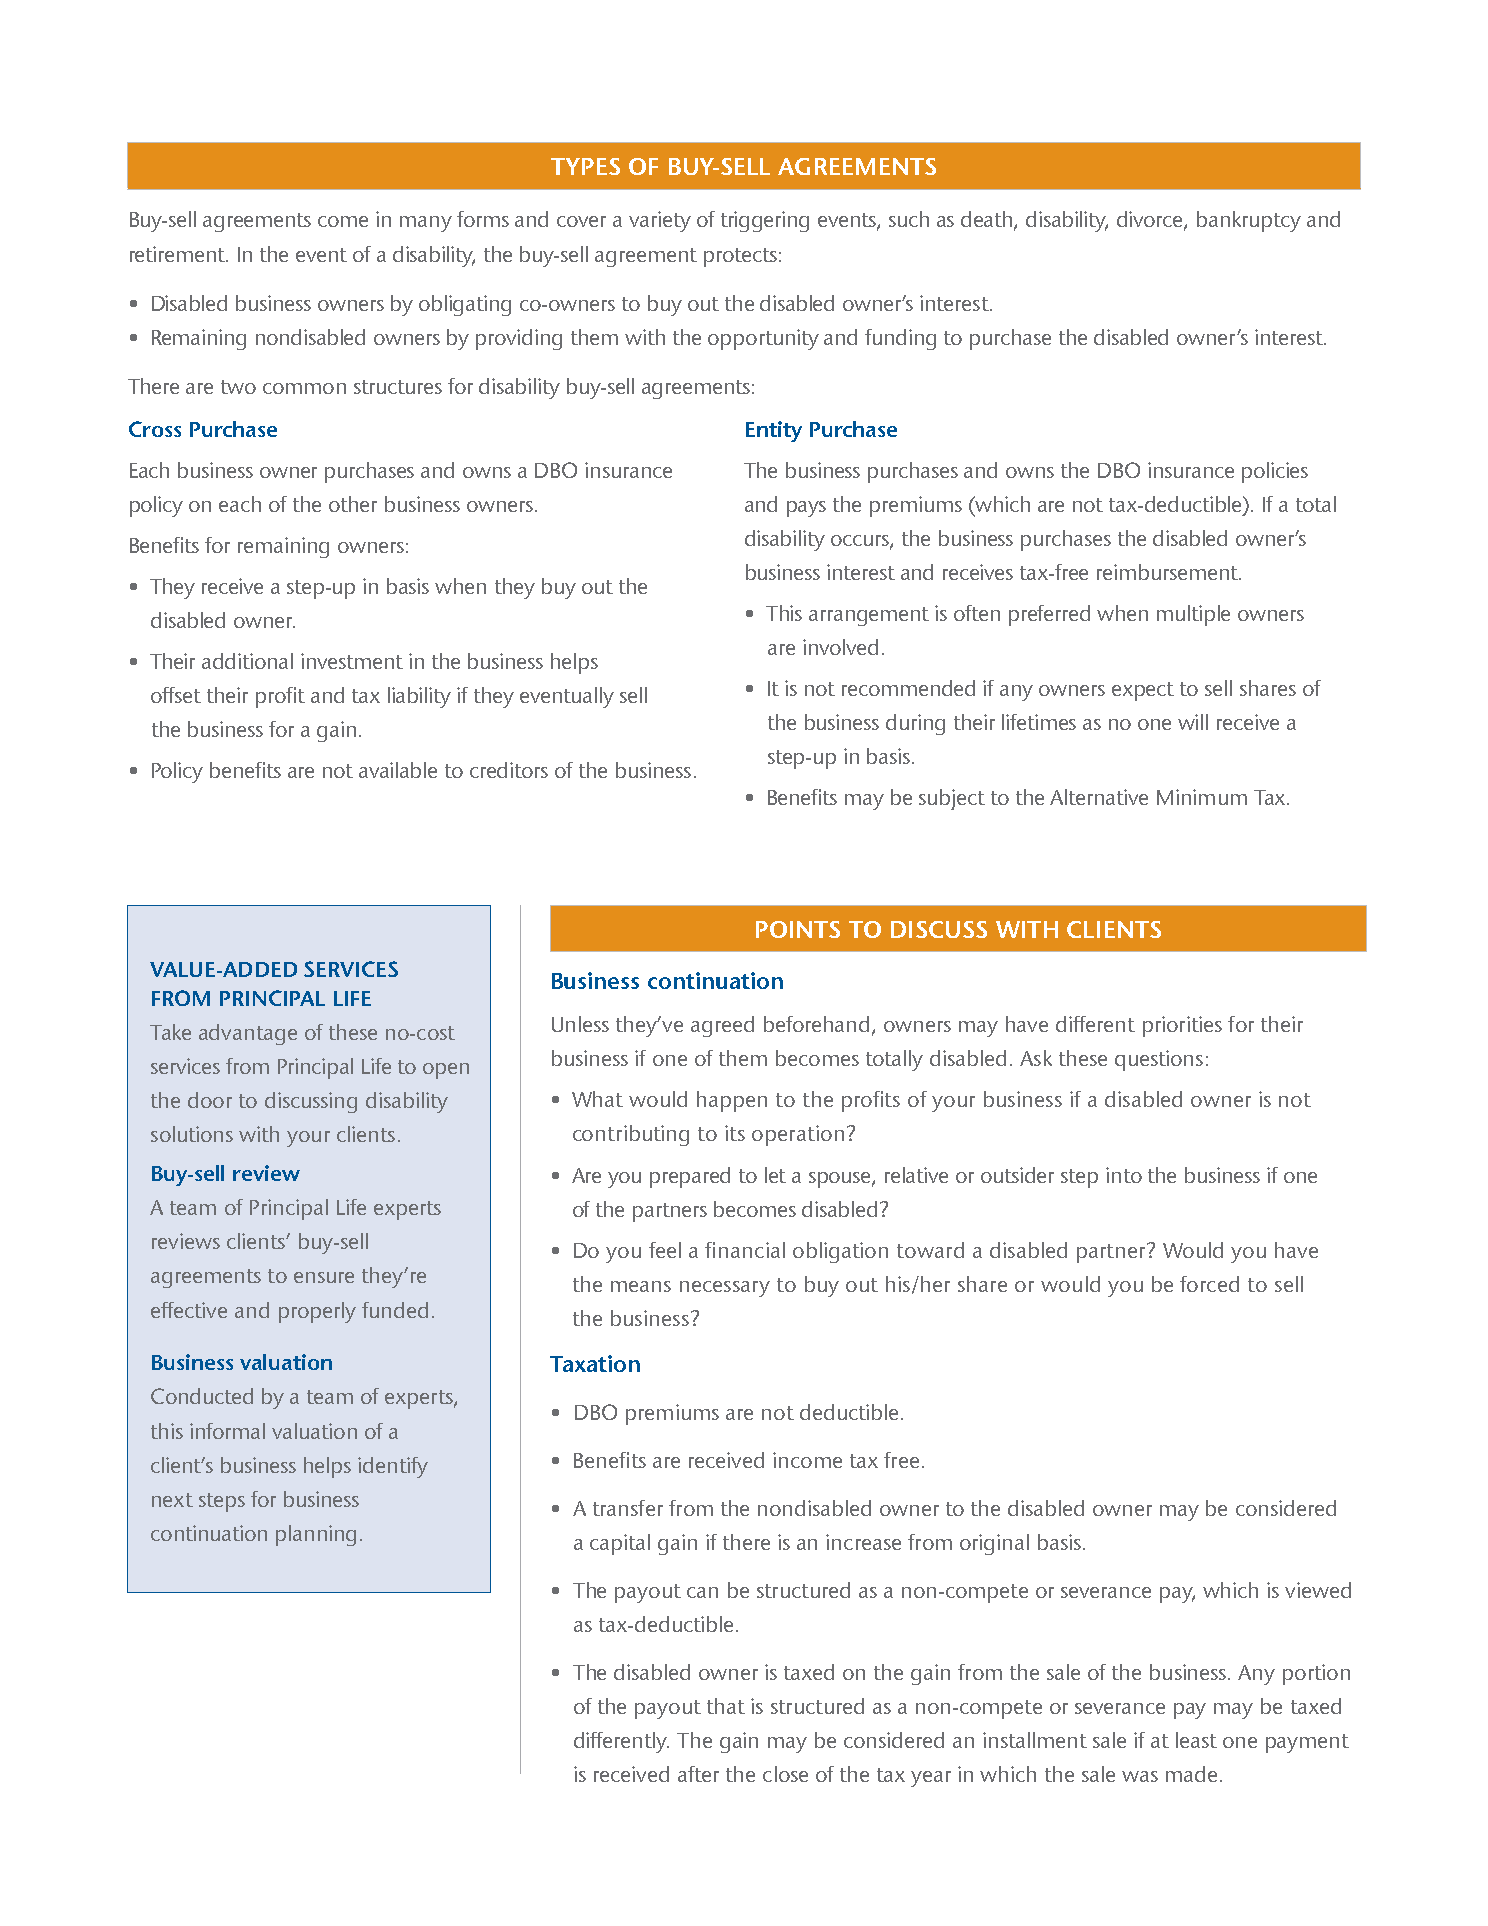 The width and height of the image is (1488, 1926). Describe the element at coordinates (1209, 1284) in the image. I see `forced` at that location.
